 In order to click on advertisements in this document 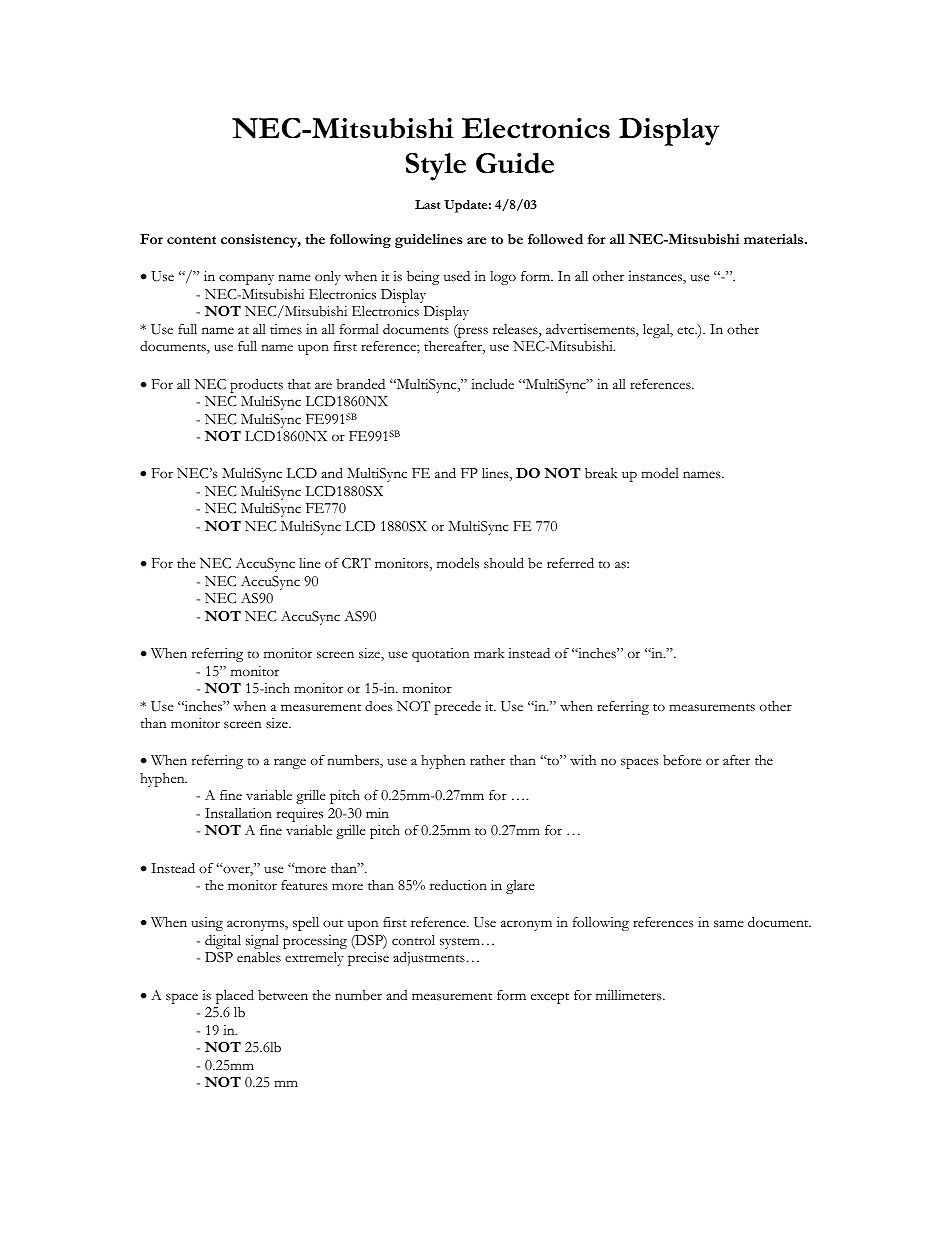, I will do `click(591, 330)`.
